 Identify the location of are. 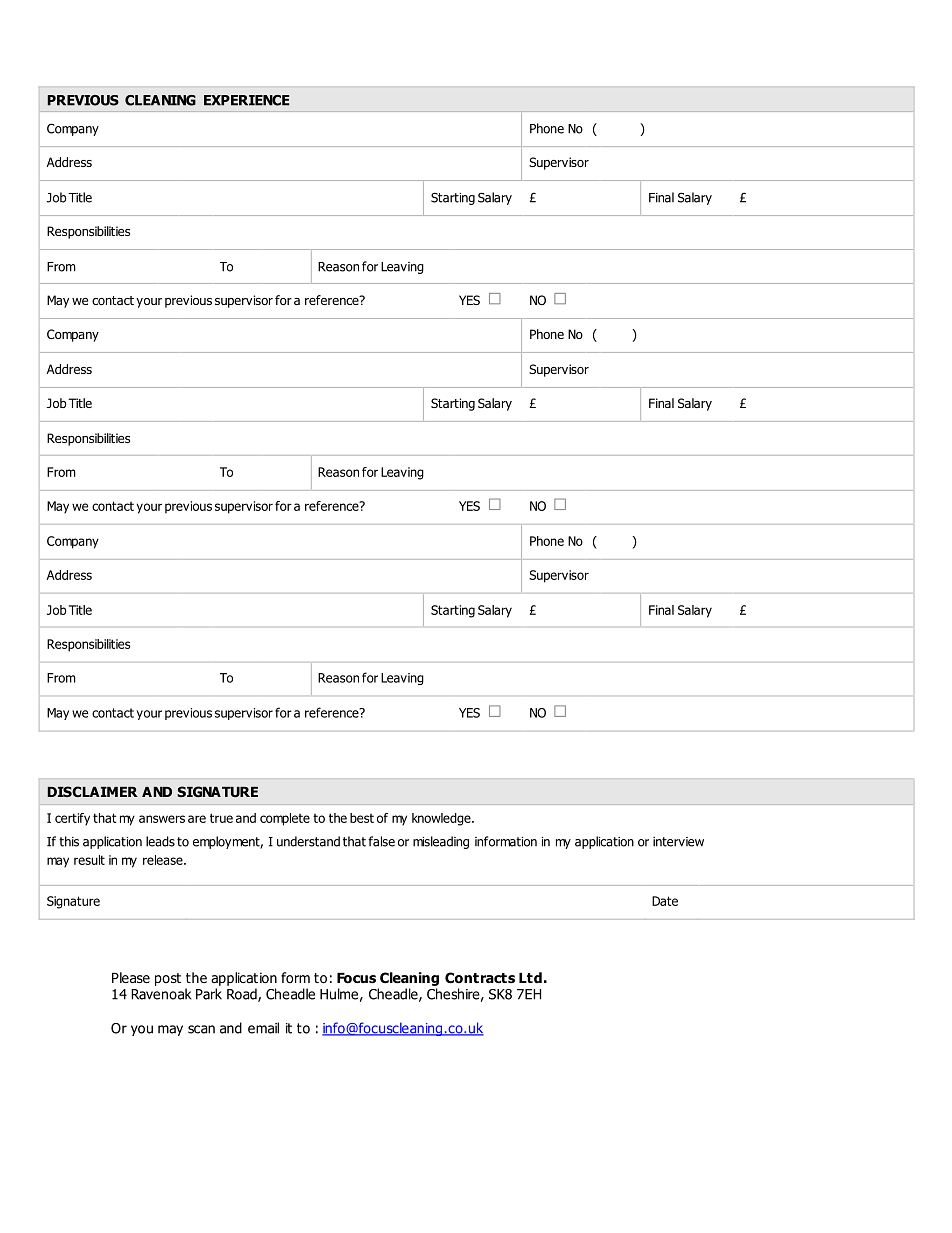
(197, 819).
